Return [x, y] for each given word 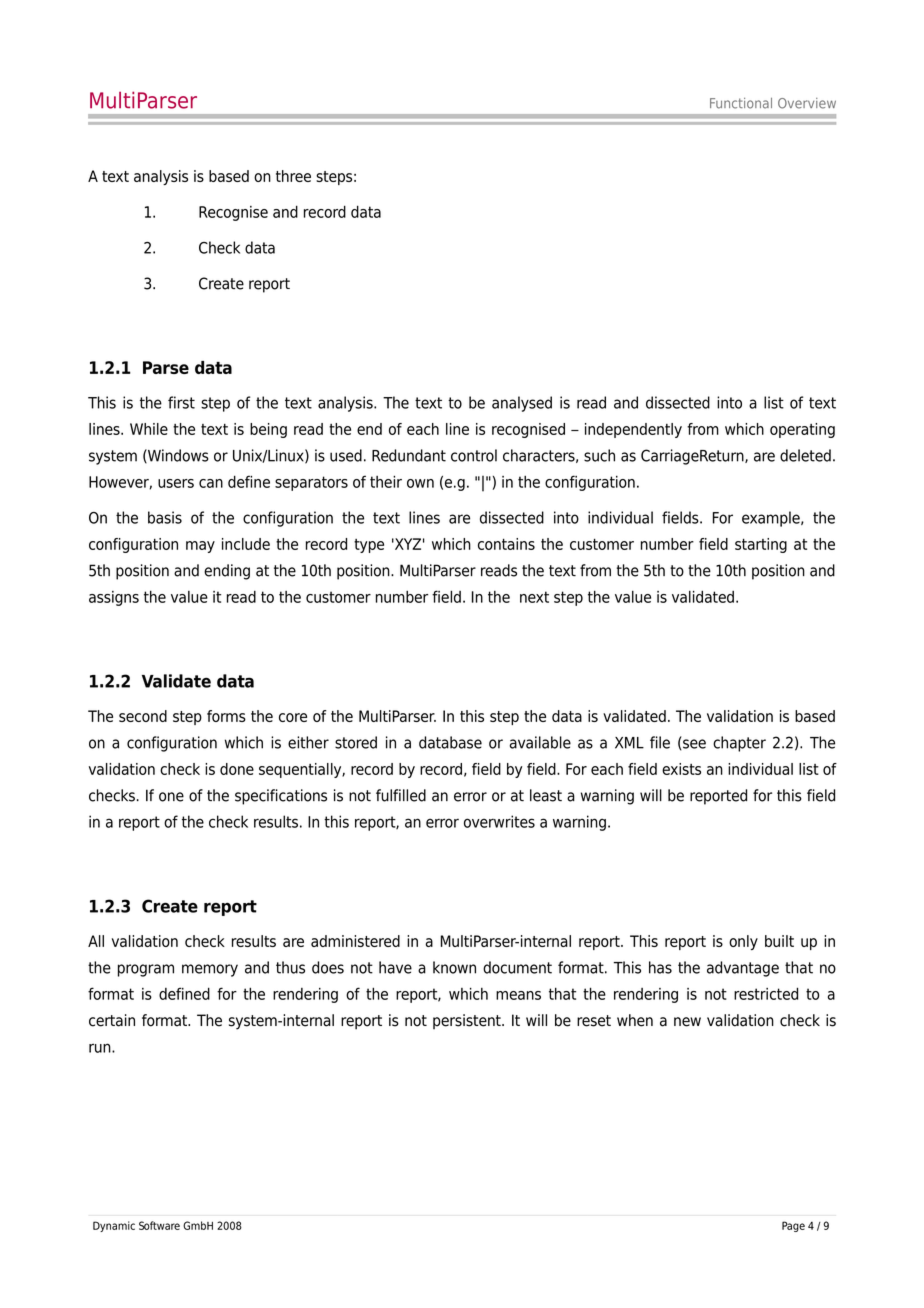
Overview [807, 103]
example [772, 519]
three [293, 176]
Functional [741, 103]
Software [159, 1225]
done [237, 769]
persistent [468, 1021]
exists [681, 769]
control [474, 455]
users [176, 483]
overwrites [499, 821]
